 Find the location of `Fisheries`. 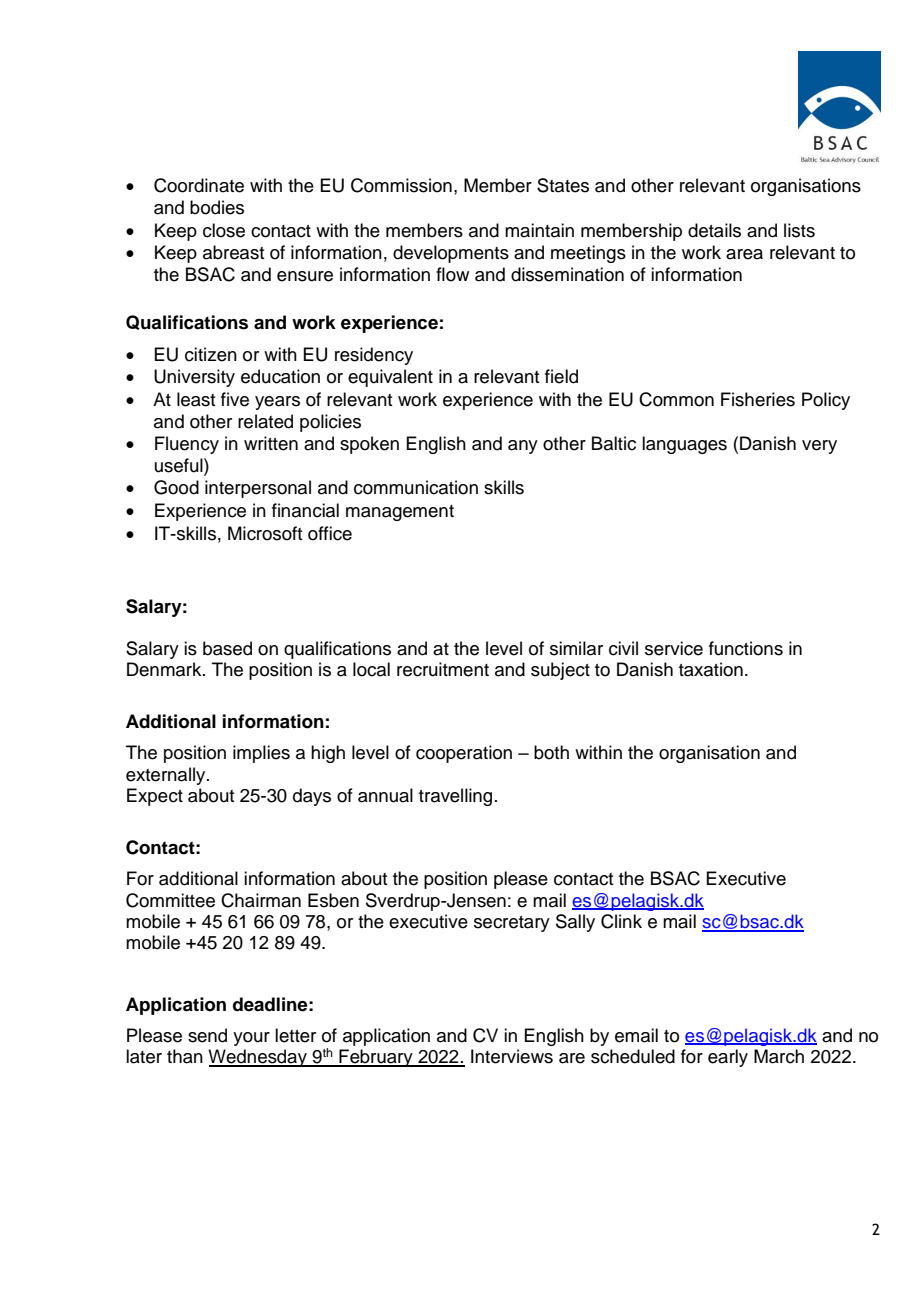

Fisheries is located at coordinates (758, 399).
